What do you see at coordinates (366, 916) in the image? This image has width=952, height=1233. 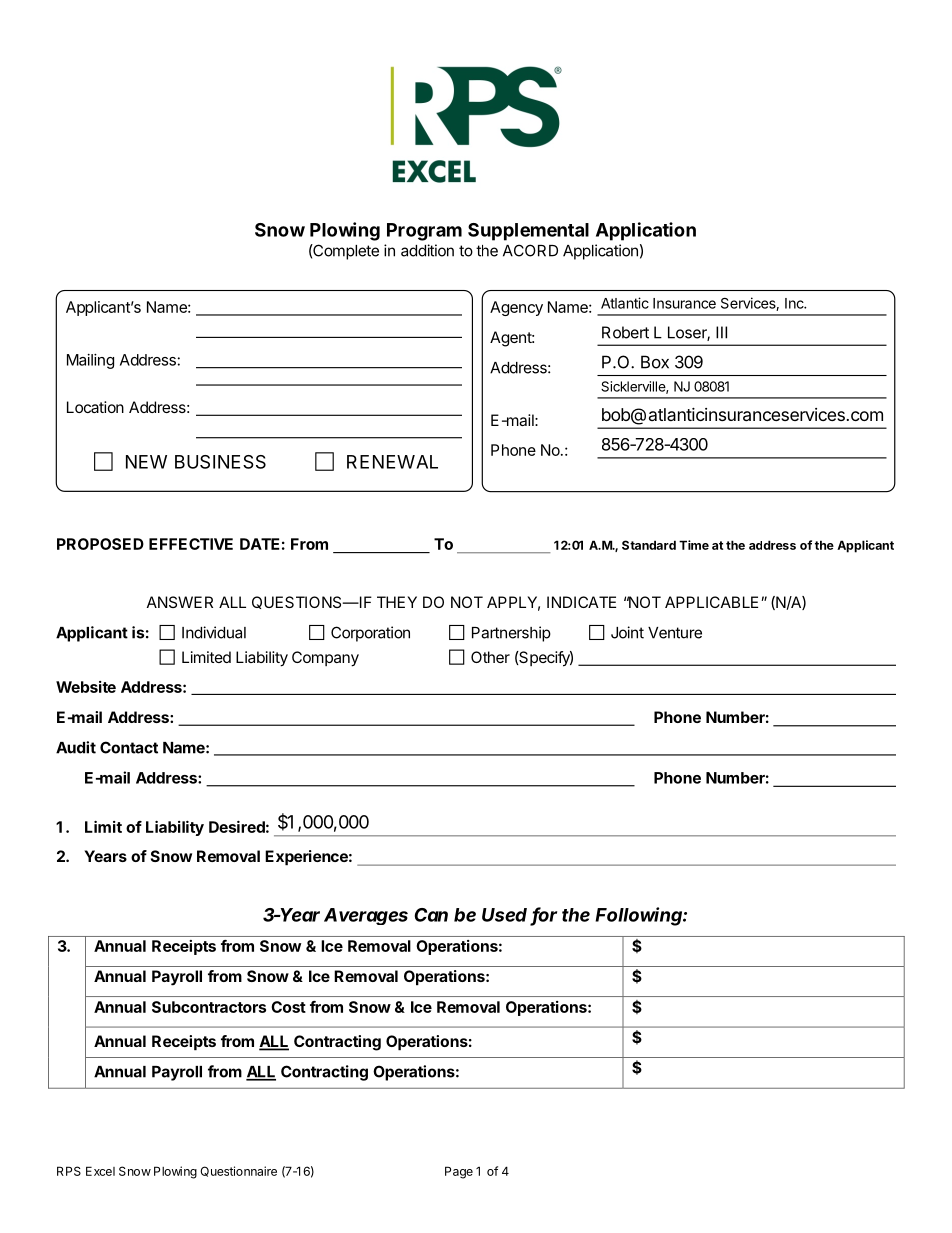 I see `Averages` at bounding box center [366, 916].
